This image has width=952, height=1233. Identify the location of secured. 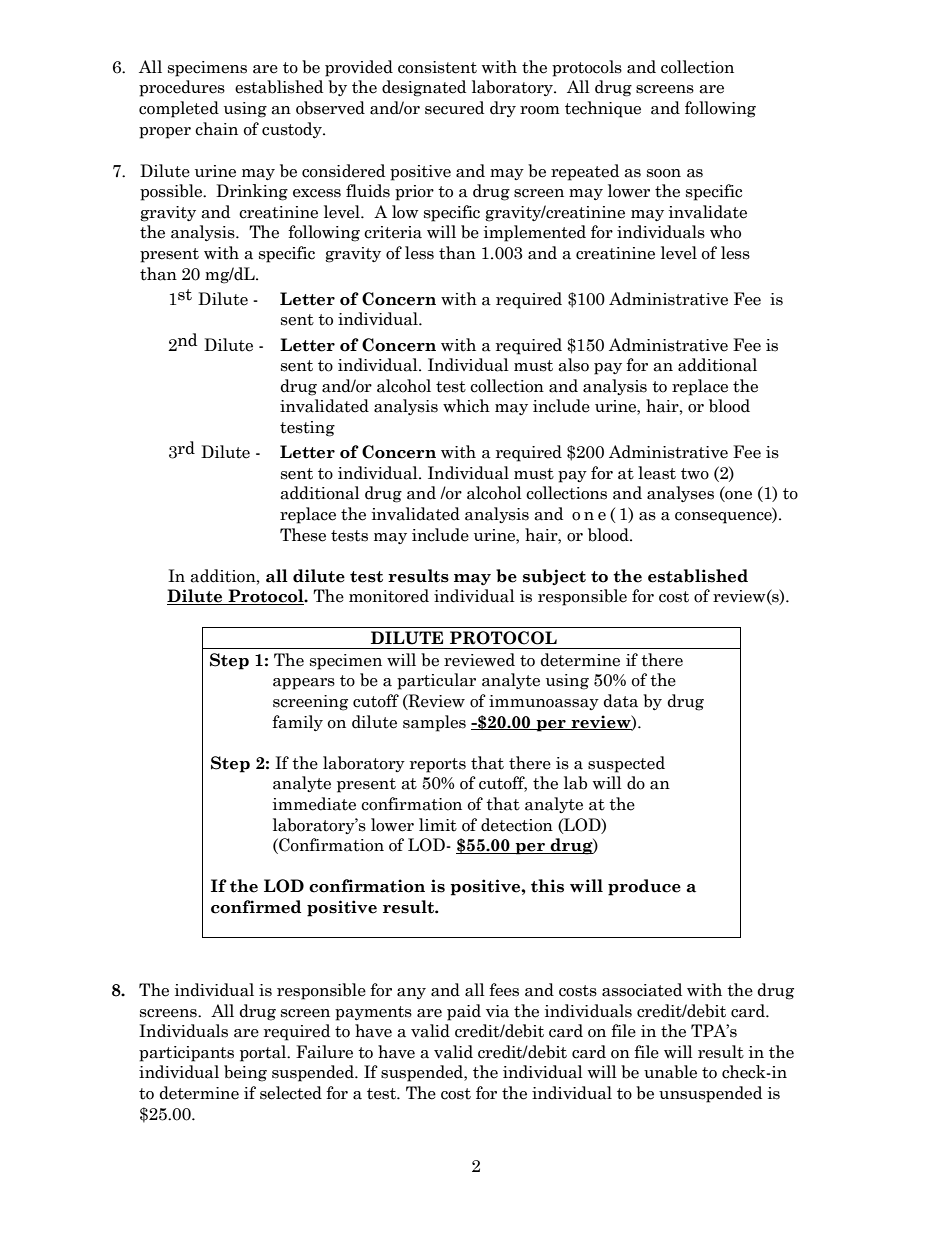
(454, 108).
